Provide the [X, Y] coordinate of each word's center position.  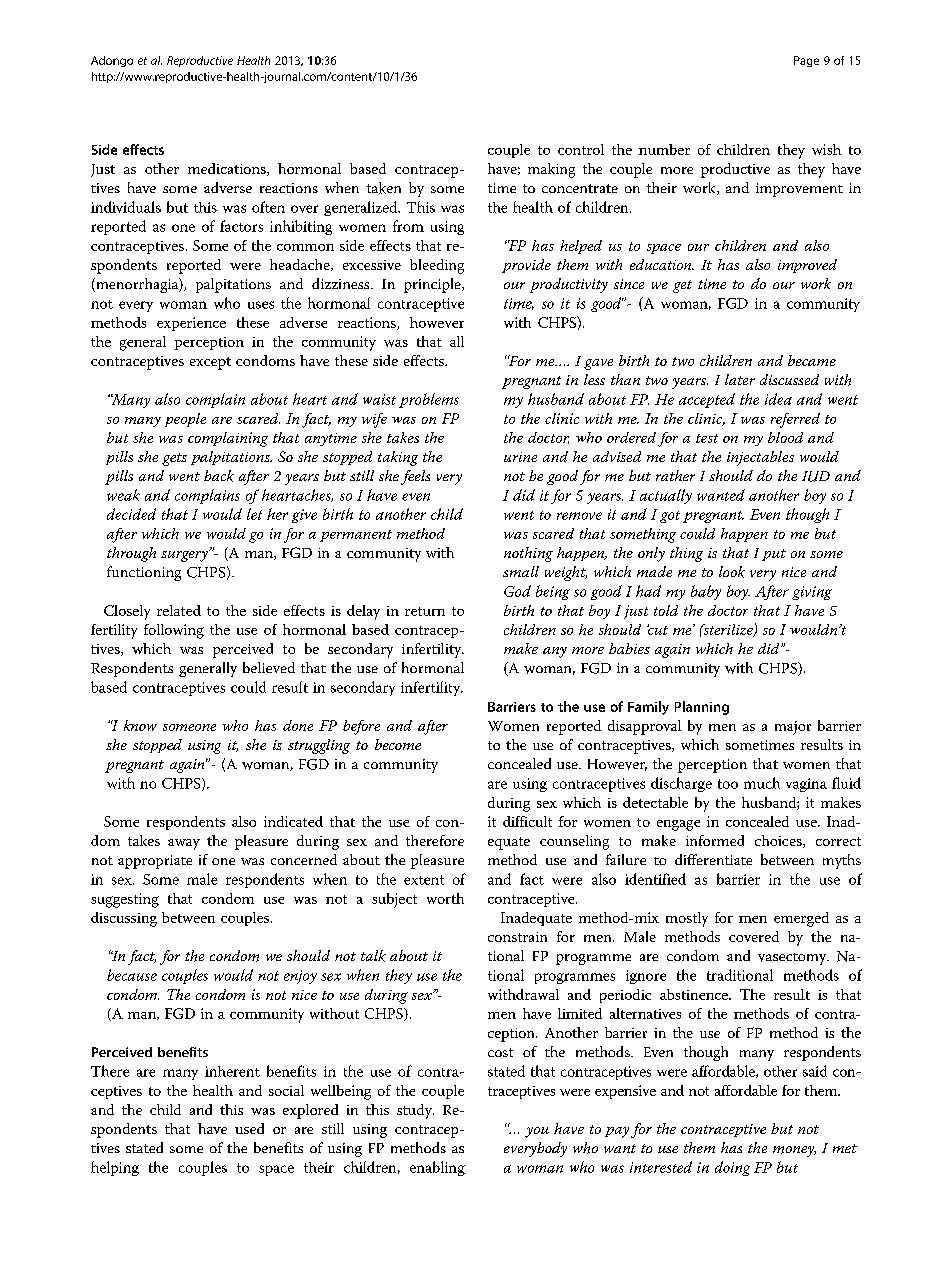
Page [806, 61]
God [517, 591]
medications [228, 169]
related [179, 610]
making [551, 170]
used [249, 1128]
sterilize [728, 630]
